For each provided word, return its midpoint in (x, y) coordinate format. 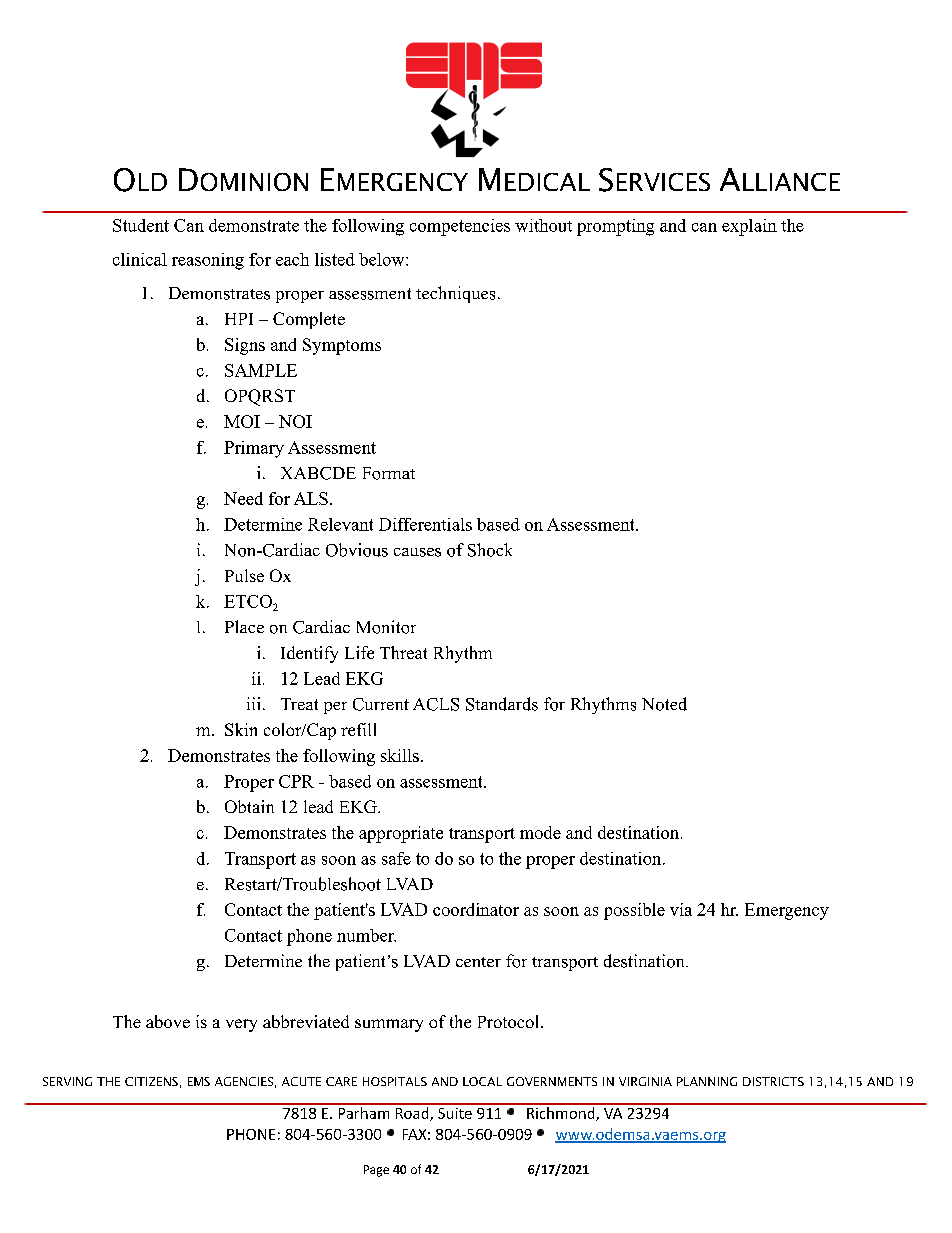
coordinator (476, 909)
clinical (140, 259)
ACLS (436, 704)
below (383, 259)
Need (243, 498)
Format (389, 473)
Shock (490, 550)
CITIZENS (151, 1081)
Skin (241, 729)
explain (749, 227)
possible (634, 911)
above (168, 1021)
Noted (664, 704)
